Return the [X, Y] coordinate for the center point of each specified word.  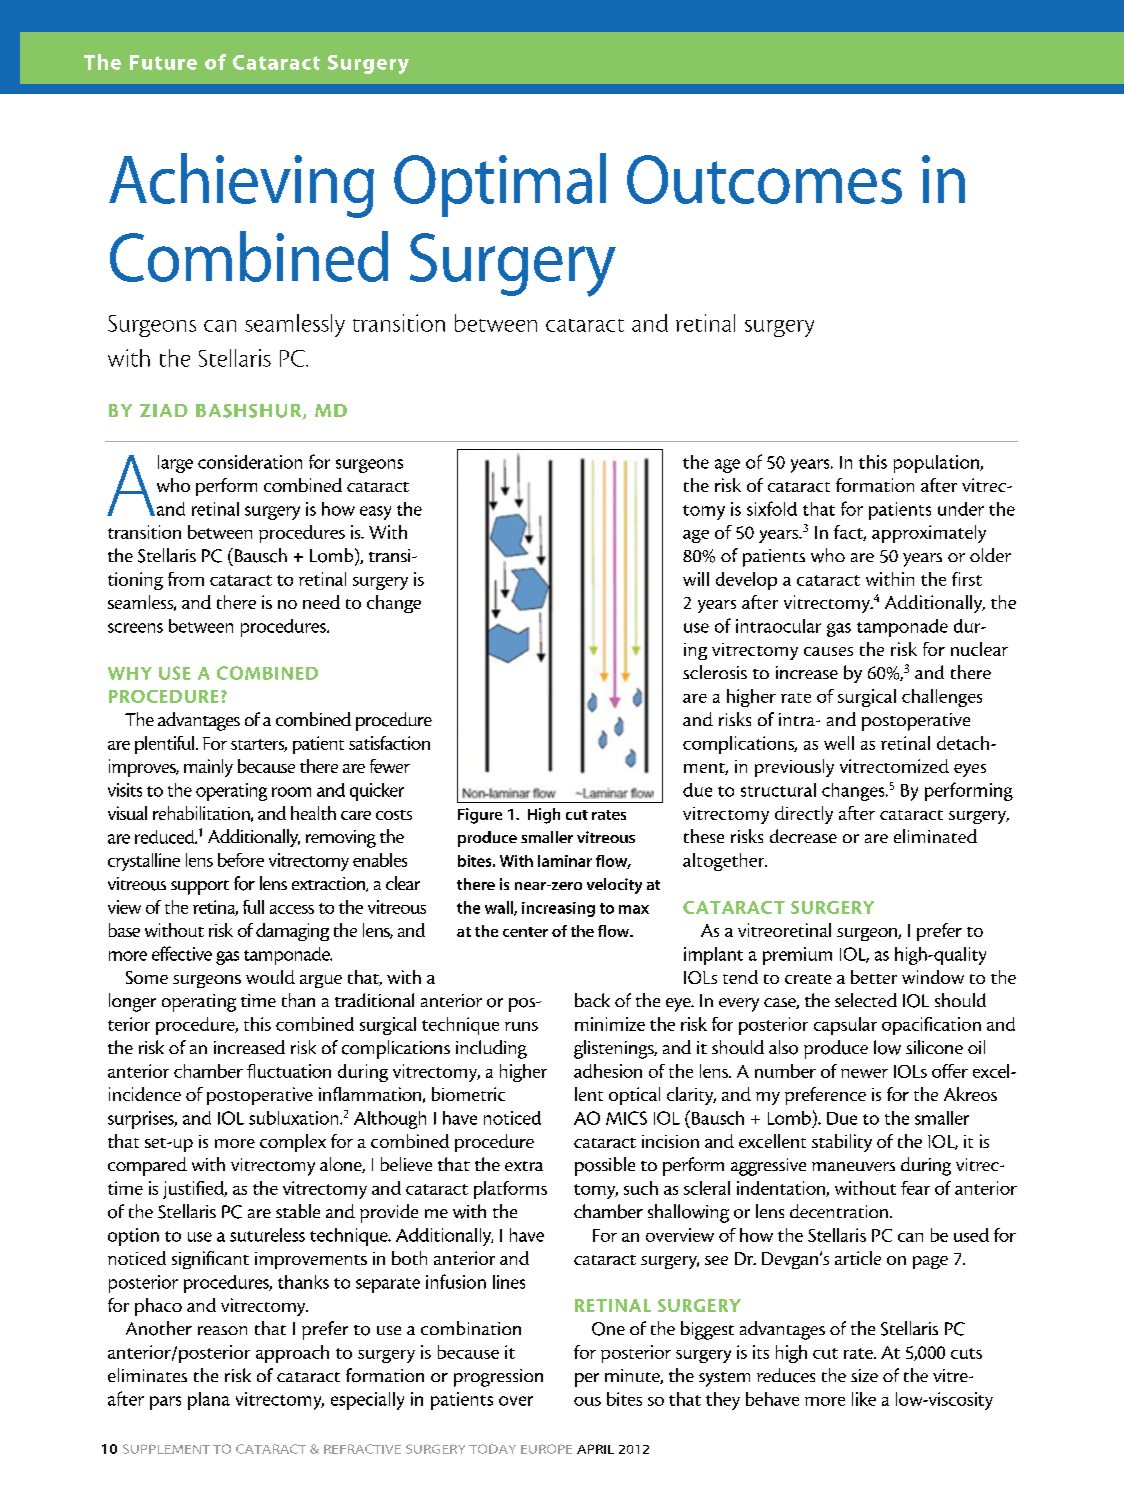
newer [864, 1073]
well [839, 743]
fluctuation [289, 1071]
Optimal [500, 185]
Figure [480, 816]
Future [163, 62]
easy [375, 513]
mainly [208, 768]
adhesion [608, 1071]
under [961, 509]
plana [209, 1401]
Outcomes [764, 179]
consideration [250, 462]
